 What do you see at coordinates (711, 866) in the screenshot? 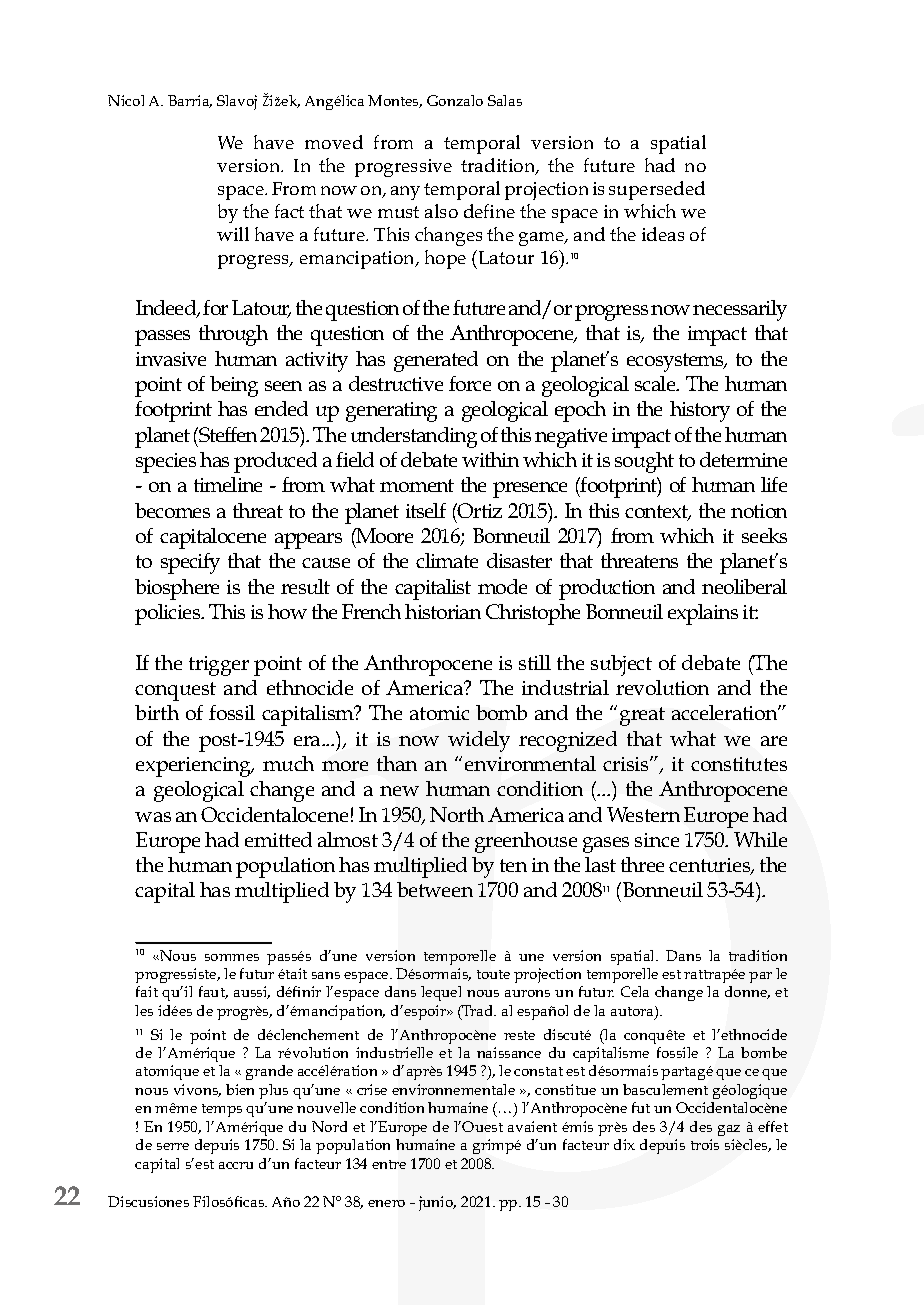
I see `centuries` at bounding box center [711, 866].
